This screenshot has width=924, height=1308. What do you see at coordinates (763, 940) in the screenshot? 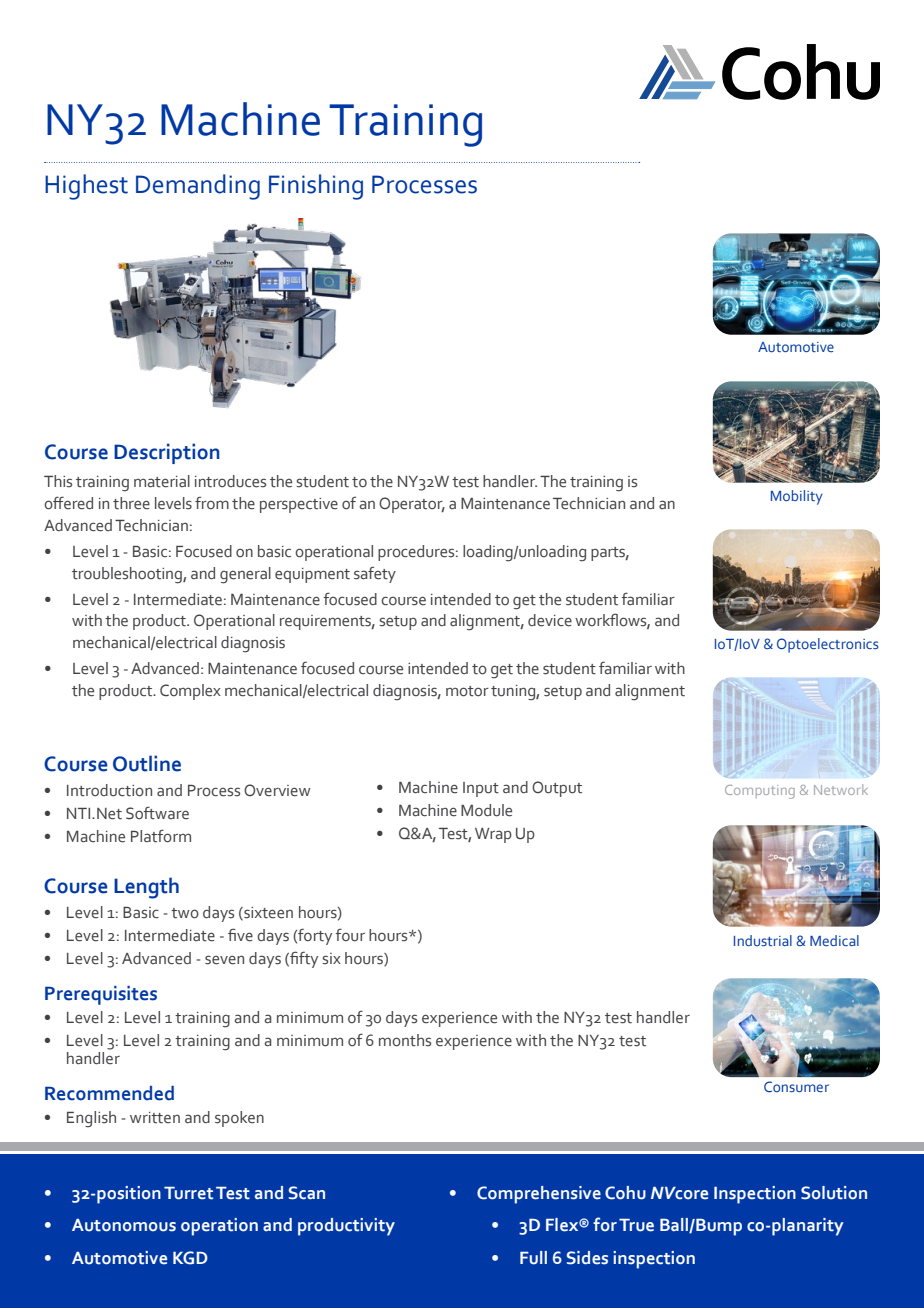
I see `Industrial` at bounding box center [763, 940].
